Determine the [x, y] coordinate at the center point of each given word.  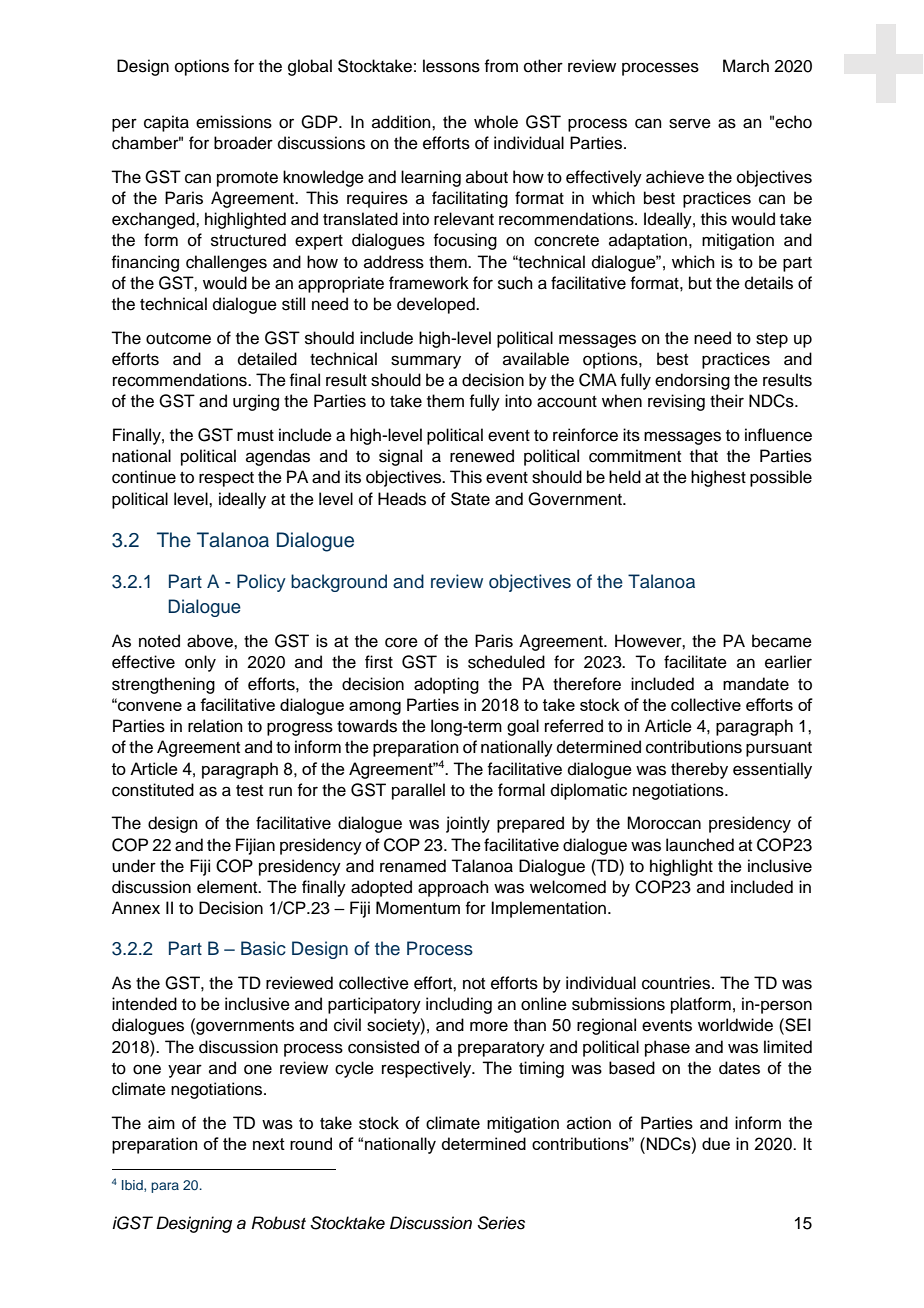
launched [700, 845]
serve [690, 123]
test [249, 791]
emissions [234, 122]
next [269, 1144]
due [716, 1143]
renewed [482, 456]
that [704, 456]
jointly [468, 824]
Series [501, 1223]
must [255, 436]
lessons [451, 66]
